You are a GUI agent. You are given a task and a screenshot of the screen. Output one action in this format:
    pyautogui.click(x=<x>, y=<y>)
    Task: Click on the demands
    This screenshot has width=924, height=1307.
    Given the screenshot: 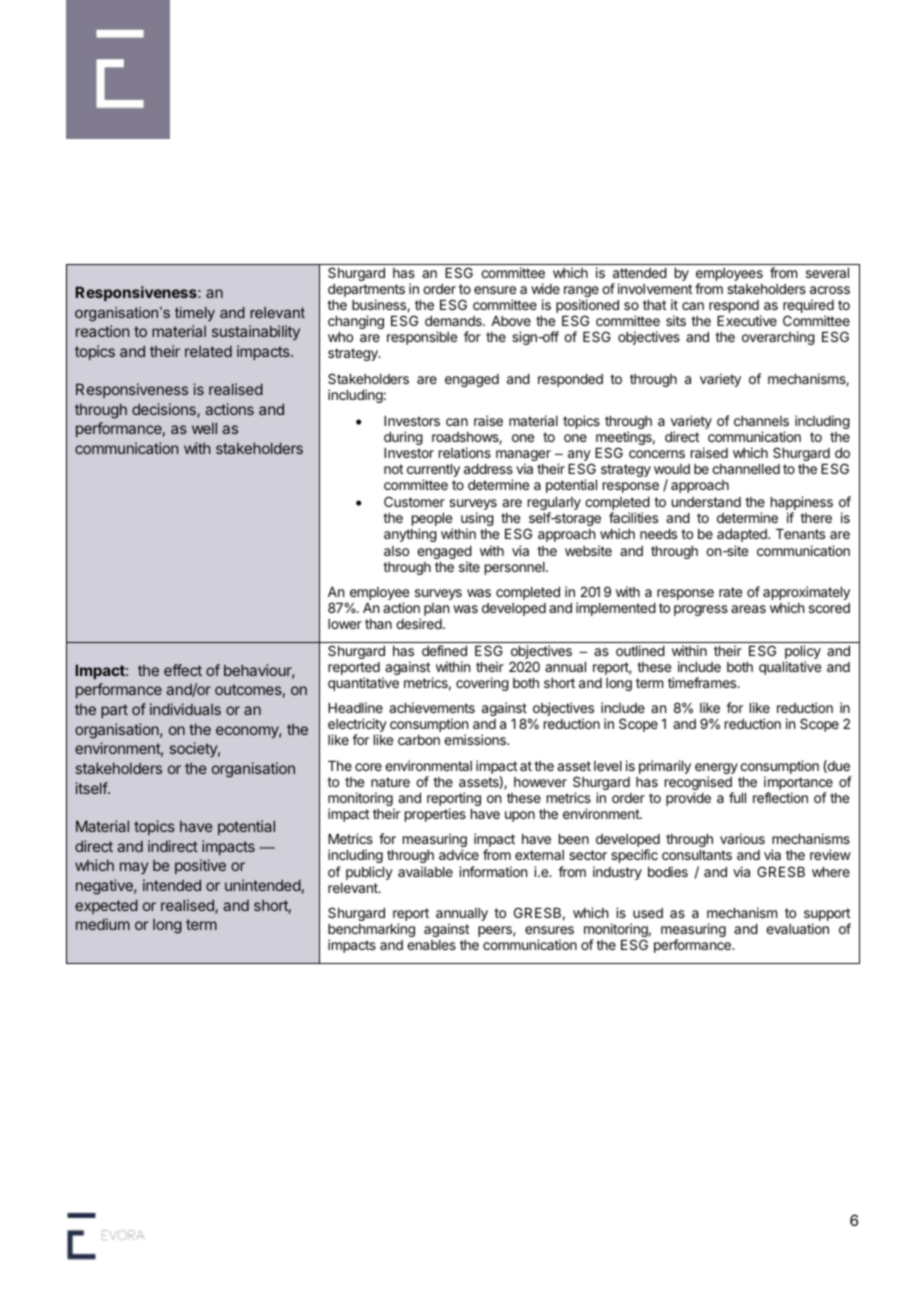 What is the action you would take?
    pyautogui.click(x=454, y=321)
